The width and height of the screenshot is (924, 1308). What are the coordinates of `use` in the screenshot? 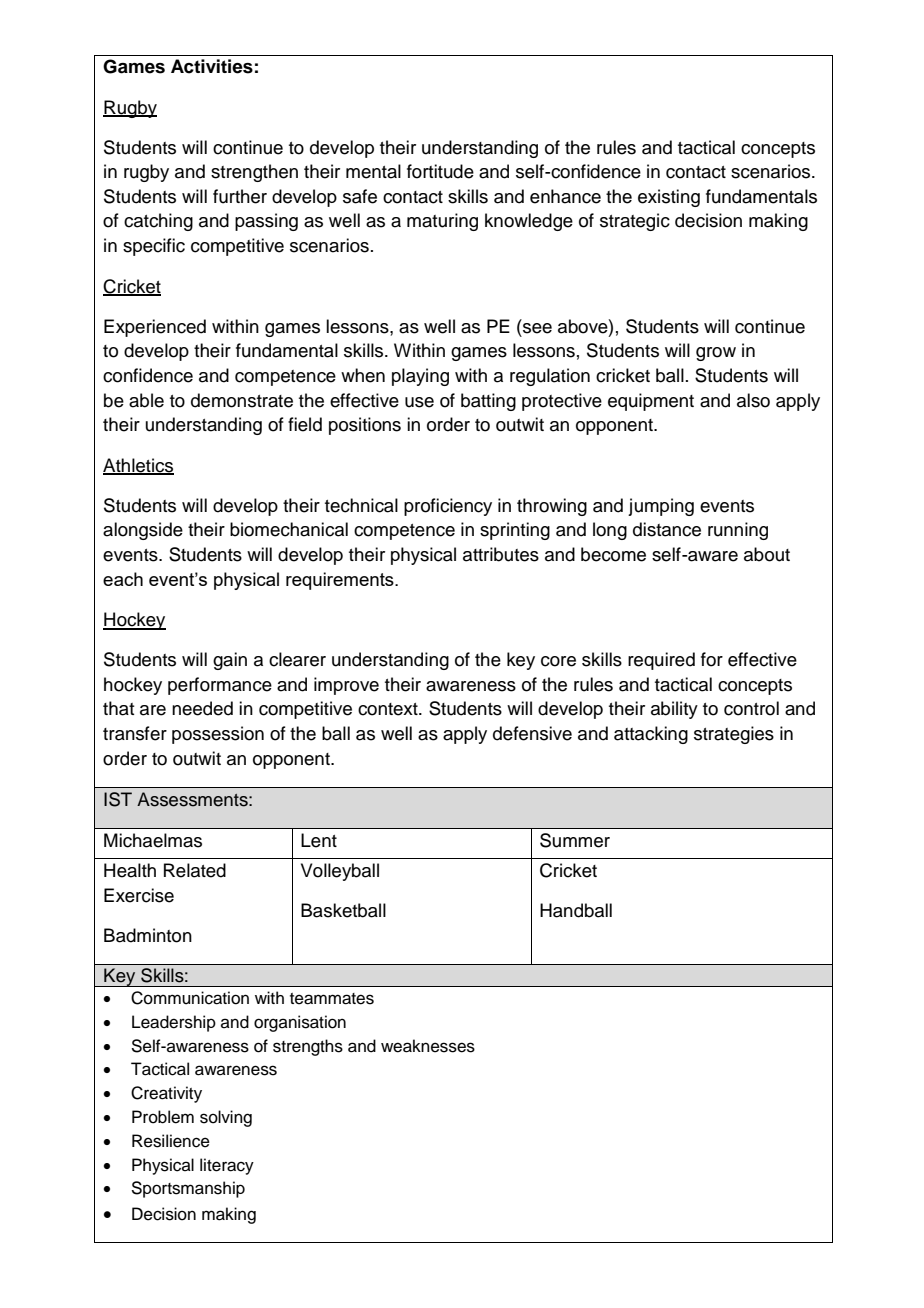 It's located at (419, 402).
